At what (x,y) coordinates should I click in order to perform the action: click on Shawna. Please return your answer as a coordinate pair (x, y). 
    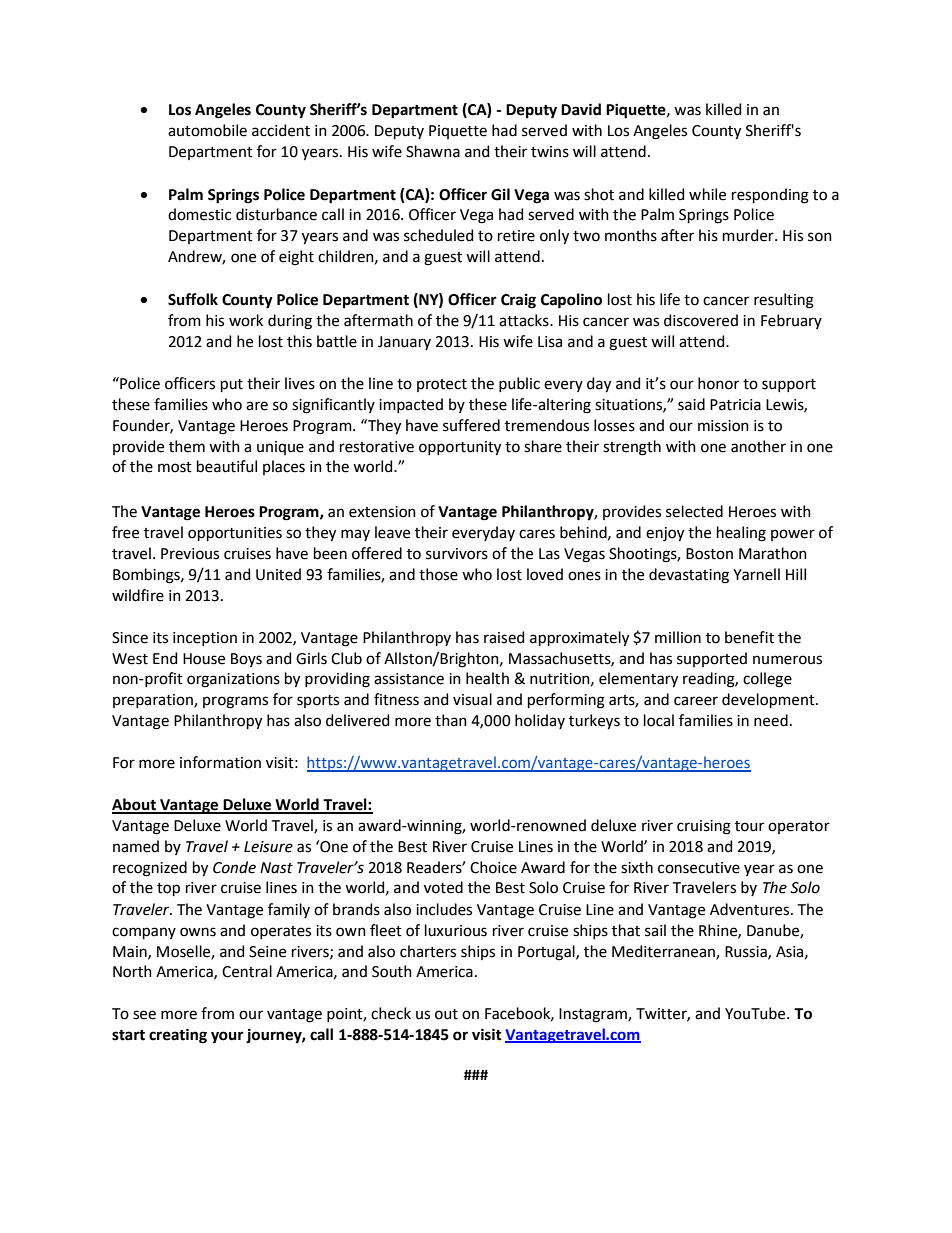
    Looking at the image, I should click on (433, 151).
